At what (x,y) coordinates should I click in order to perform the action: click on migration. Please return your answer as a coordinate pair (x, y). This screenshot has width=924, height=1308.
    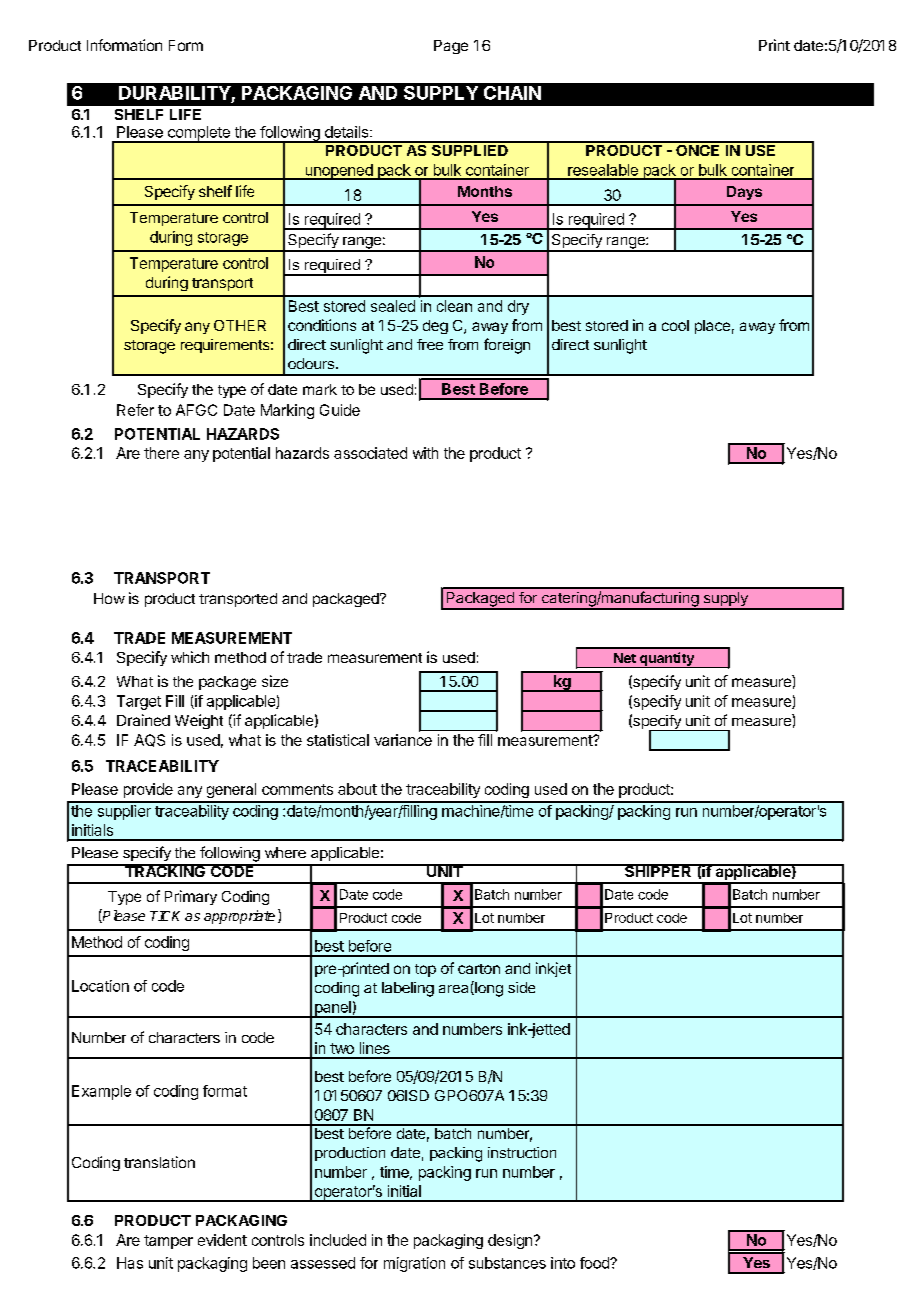
    Looking at the image, I should click on (414, 1264).
